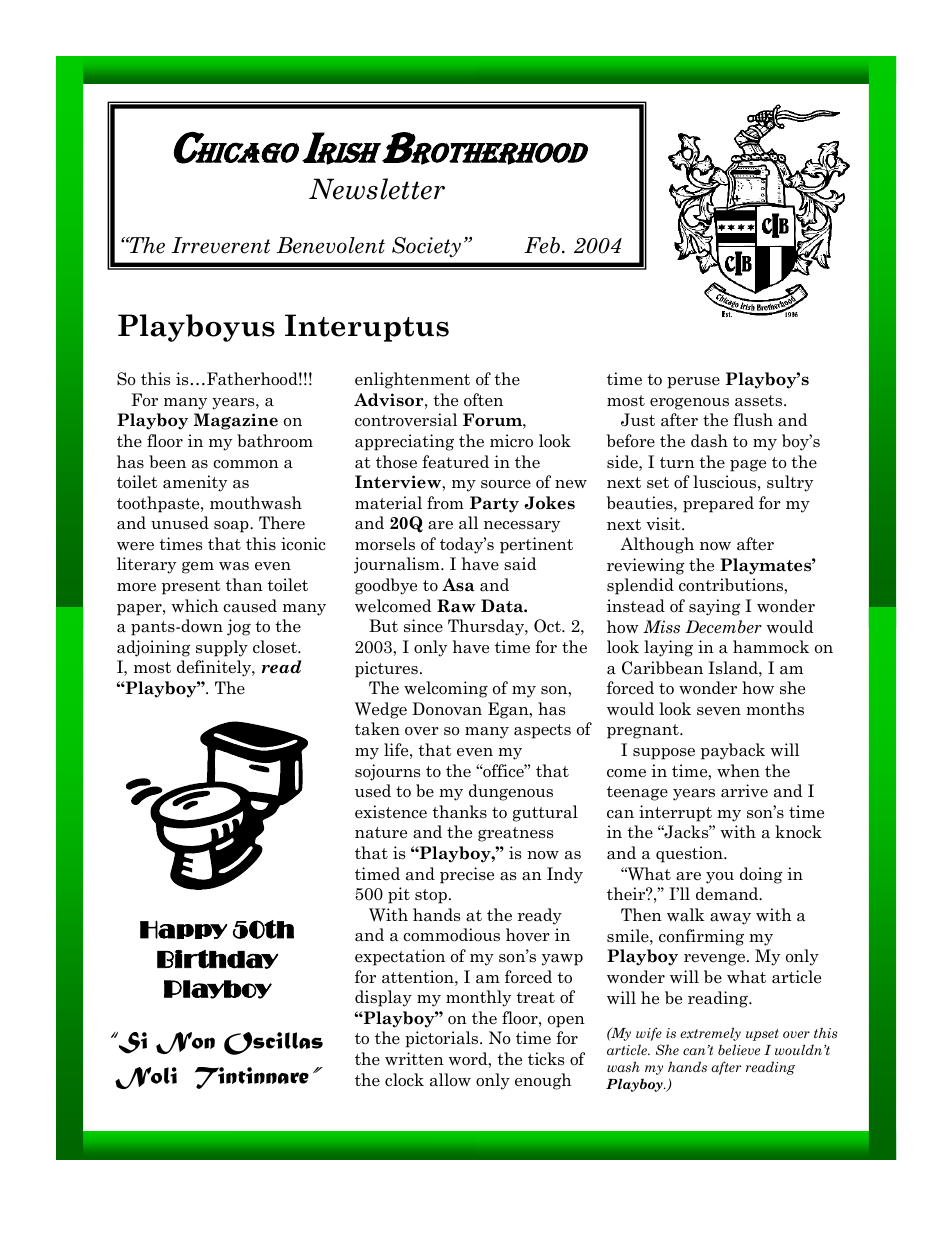 The height and width of the screenshot is (1233, 952). Describe the element at coordinates (185, 1043) in the screenshot. I see `Non` at that location.
